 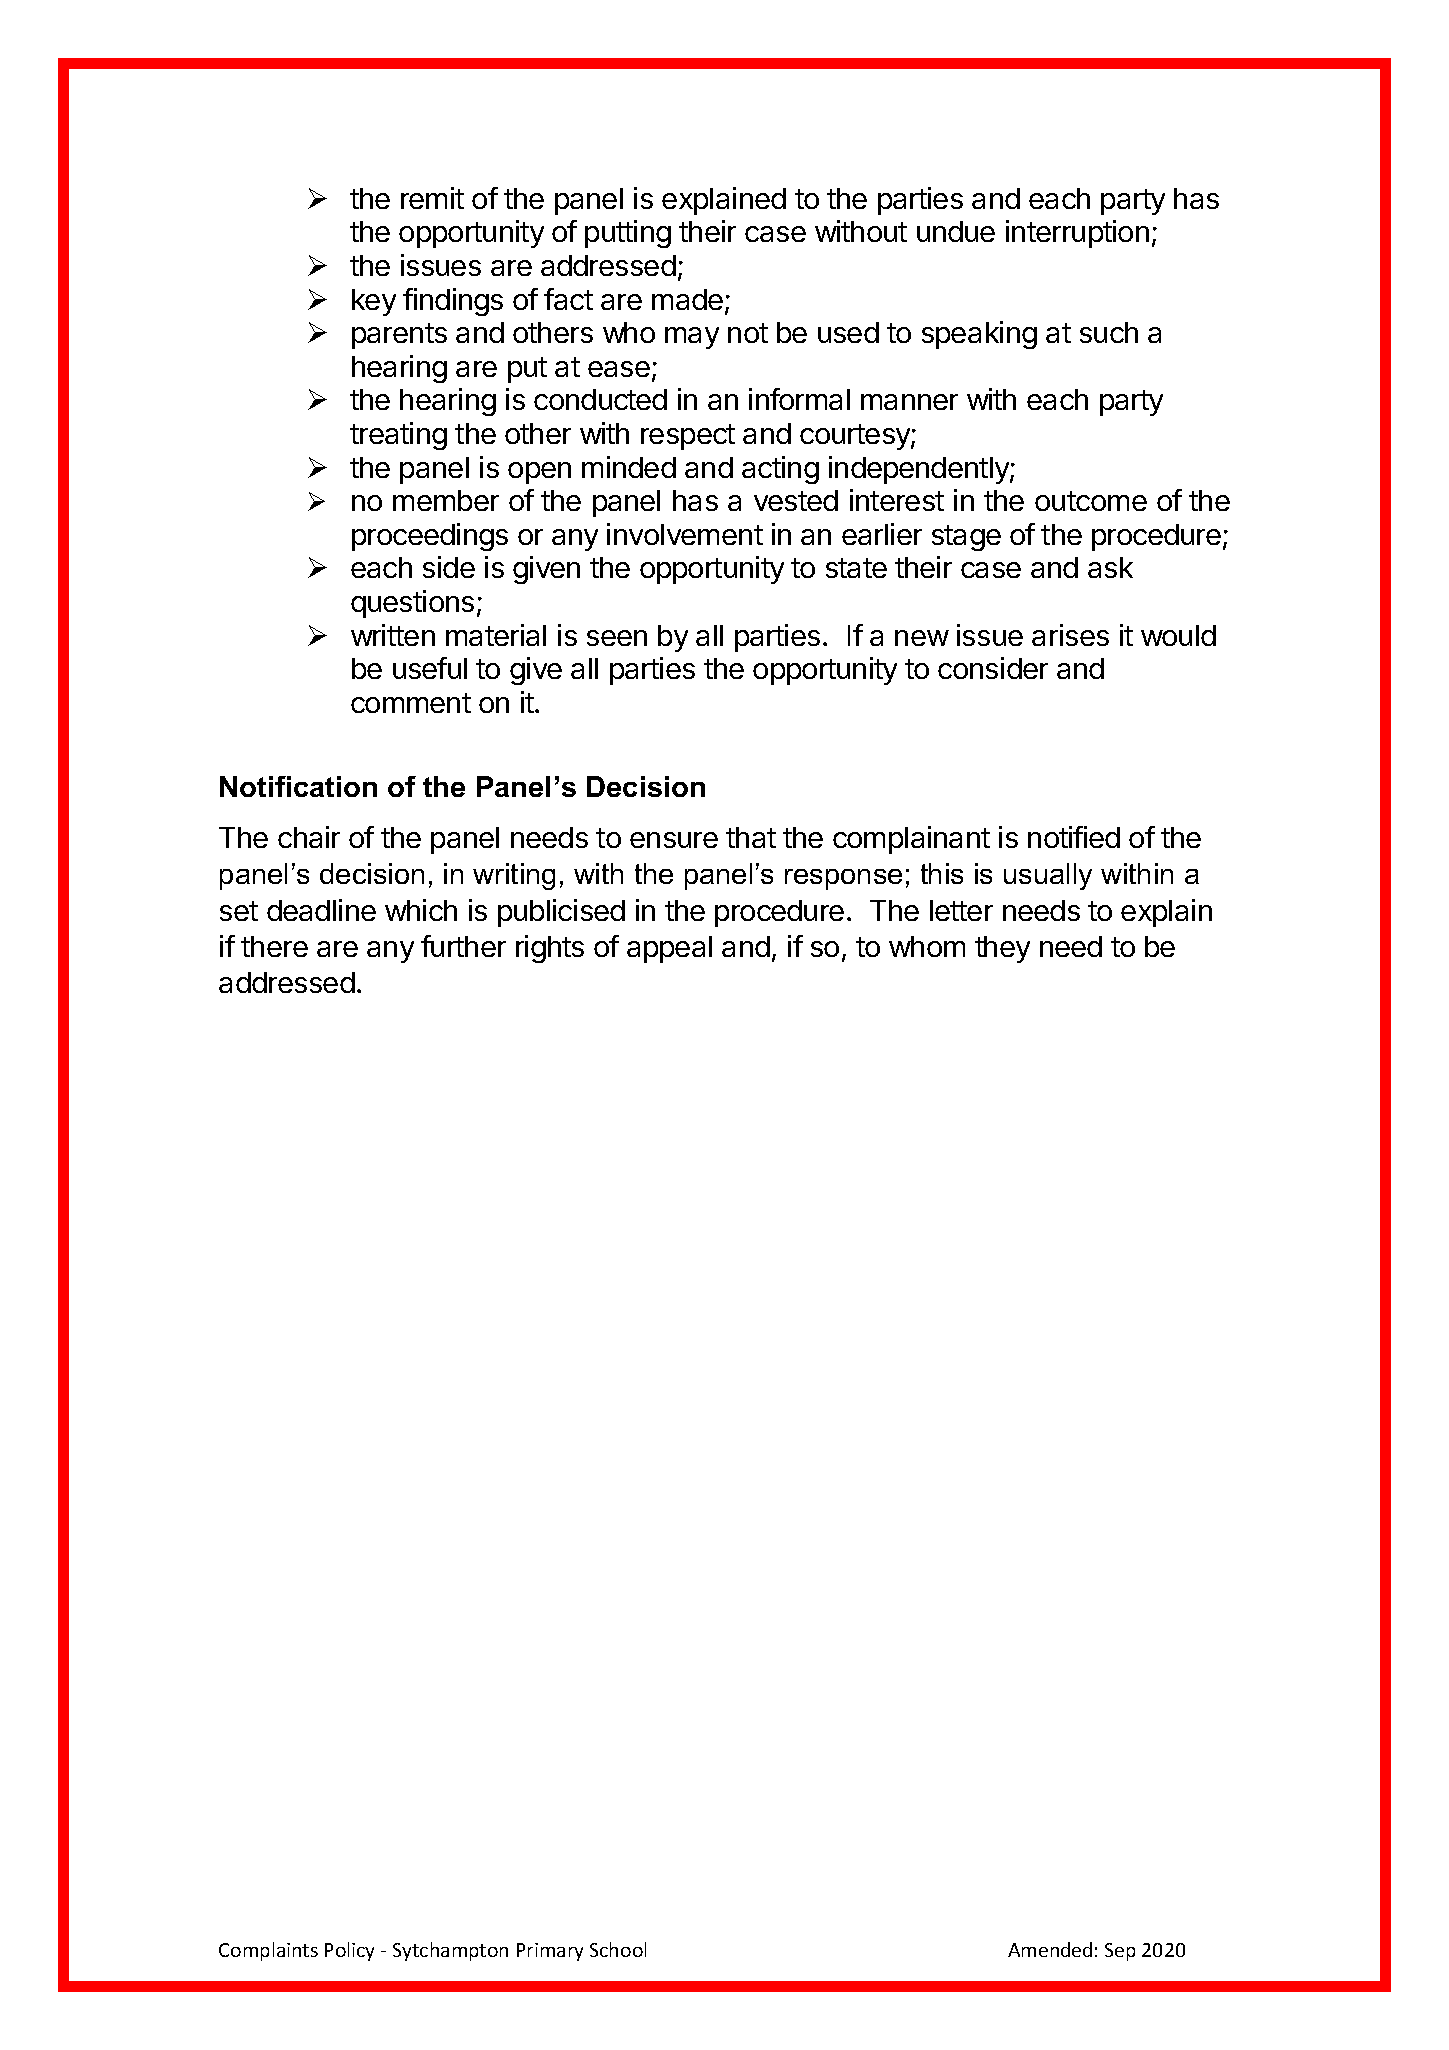 What do you see at coordinates (687, 299) in the screenshot?
I see `made` at bounding box center [687, 299].
